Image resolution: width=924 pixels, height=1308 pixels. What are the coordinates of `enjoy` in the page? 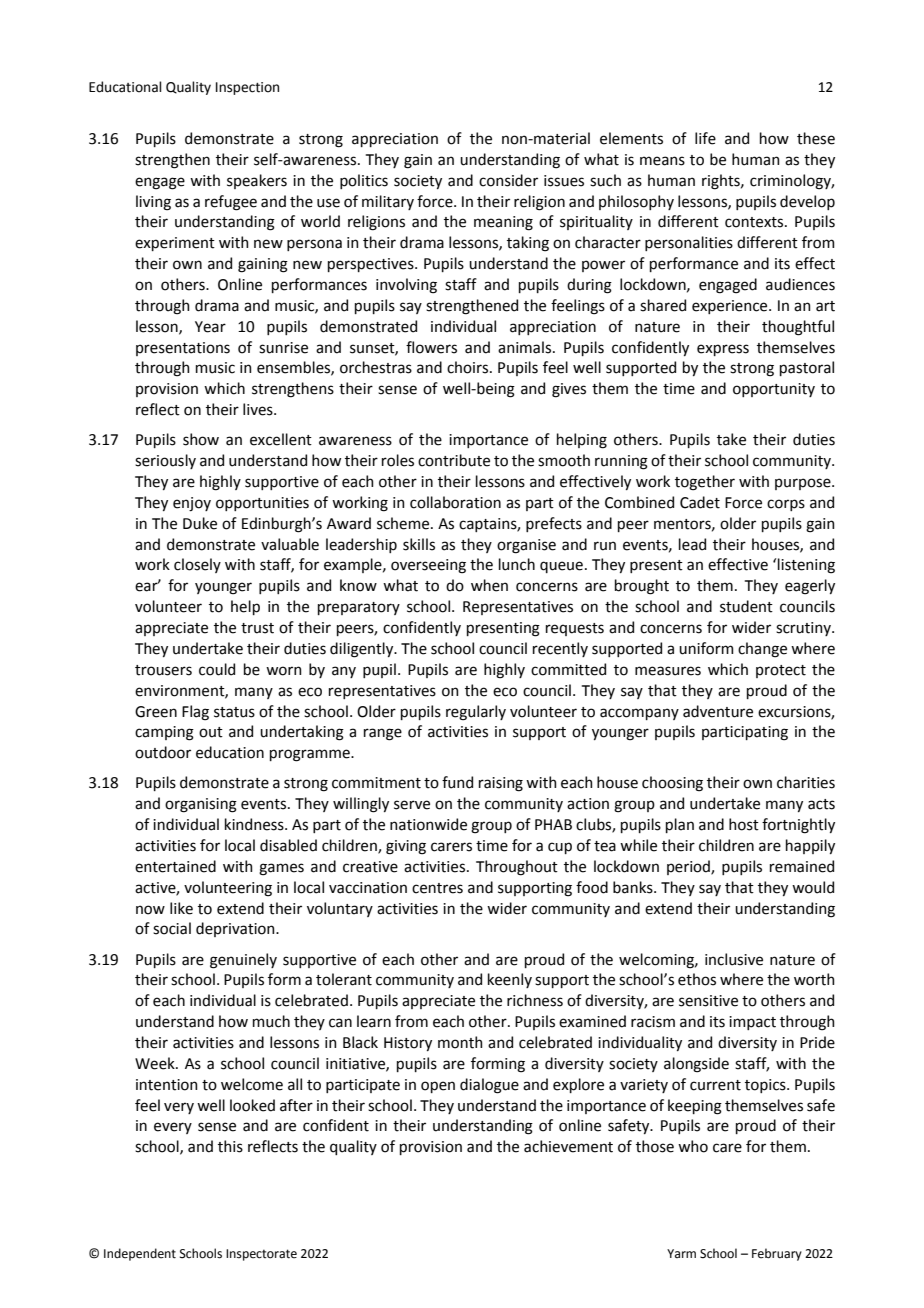 It's located at (192, 504).
